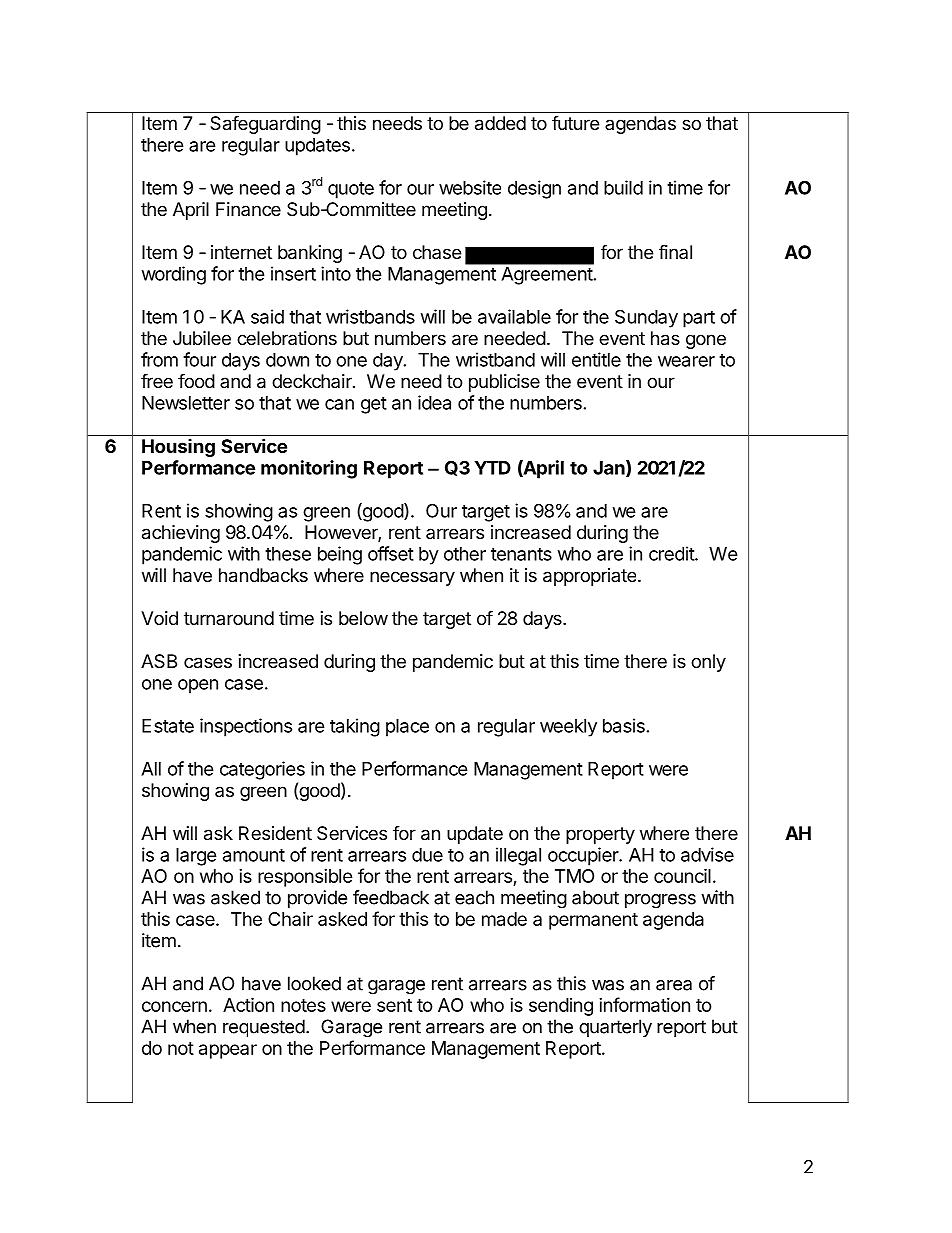 The height and width of the screenshot is (1233, 952). I want to click on sent, so click(394, 1005).
